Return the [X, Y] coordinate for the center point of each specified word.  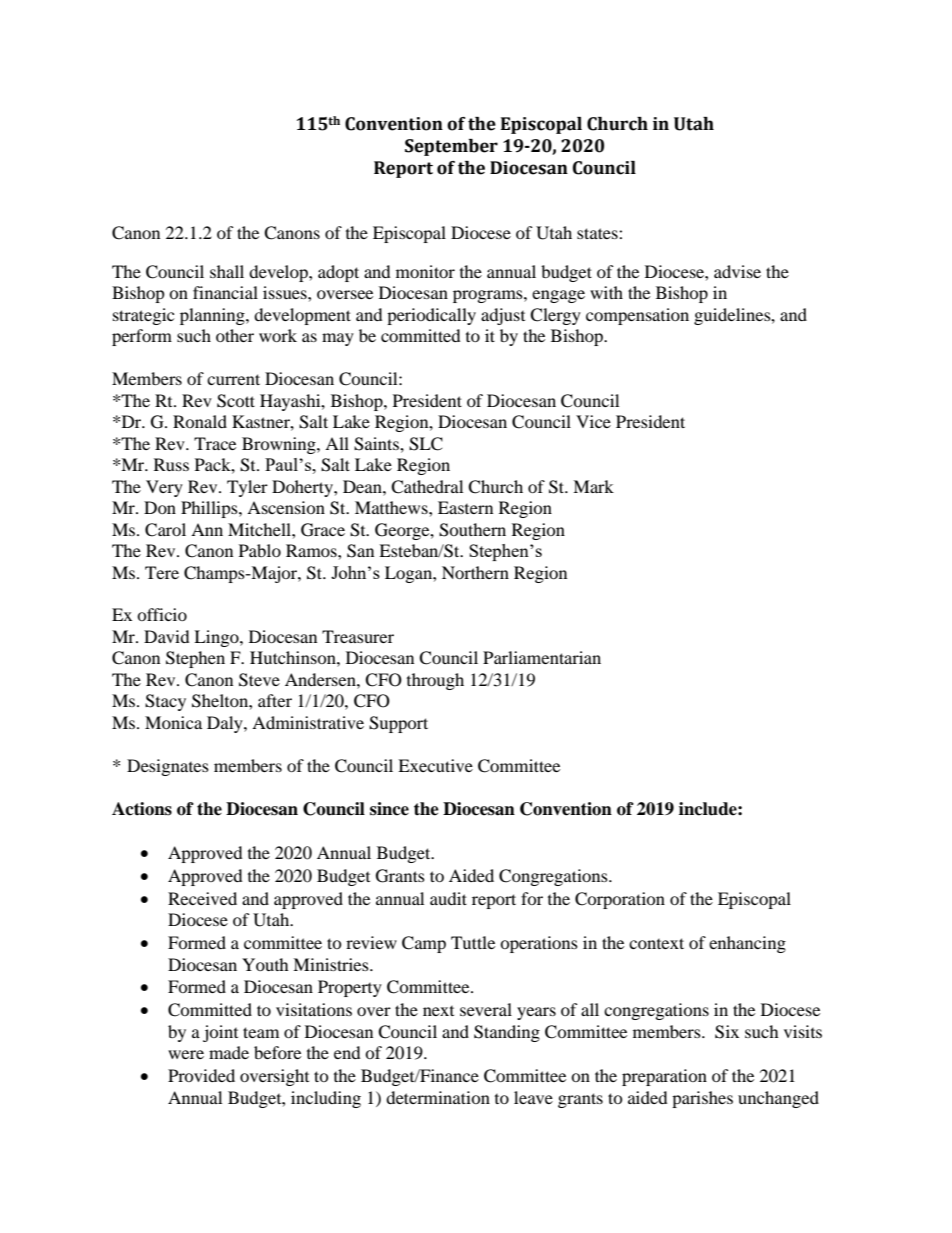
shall [227, 271]
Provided [201, 1075]
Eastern [465, 507]
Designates [168, 767]
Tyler [247, 488]
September [451, 147]
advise [737, 271]
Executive [435, 765]
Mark [593, 486]
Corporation [620, 900]
